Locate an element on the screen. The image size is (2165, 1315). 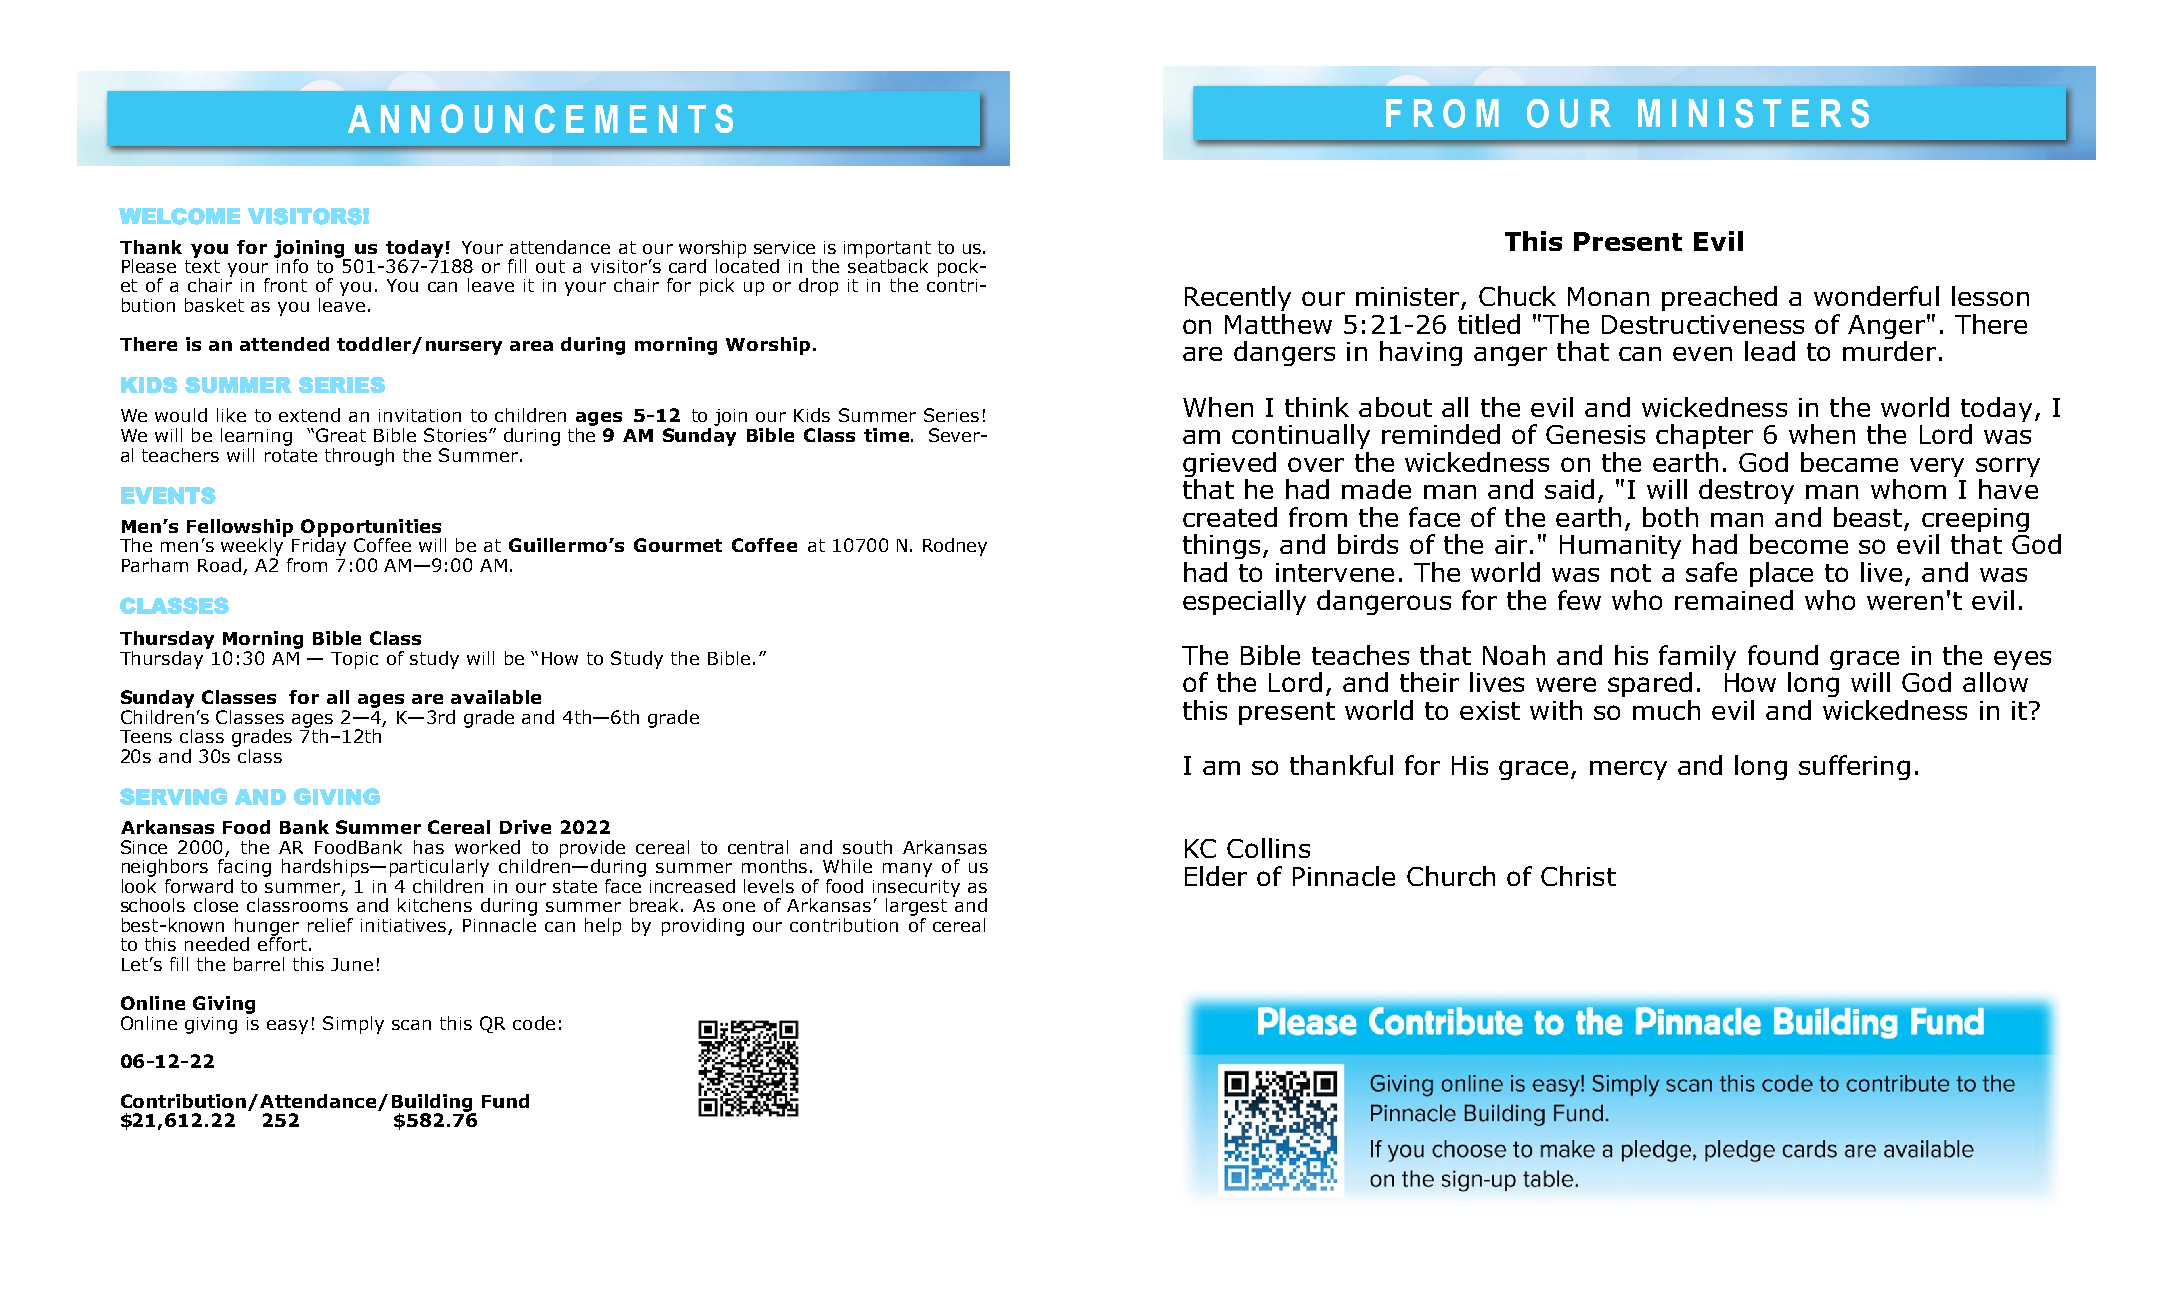
Fund is located at coordinates (505, 1101).
